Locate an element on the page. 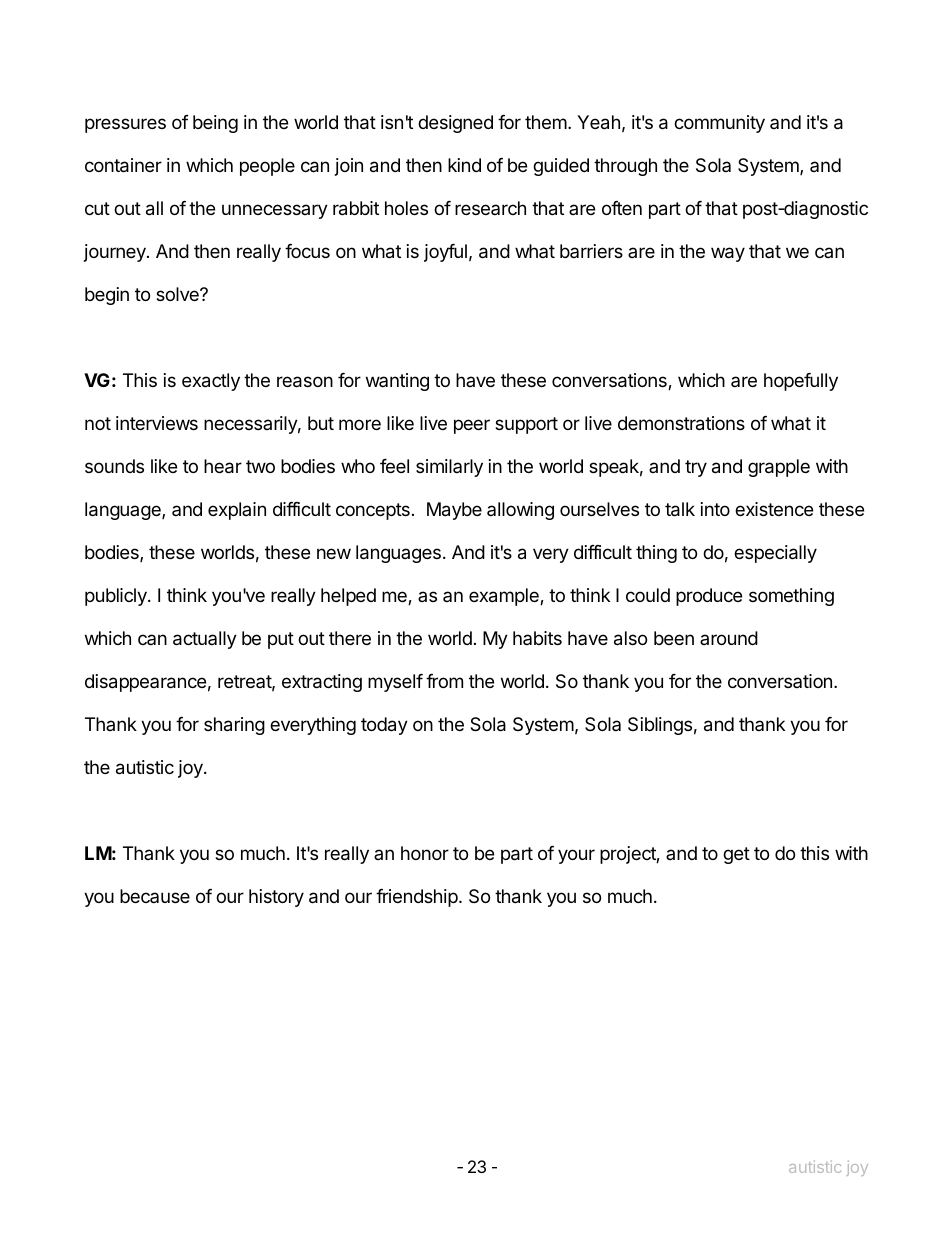 Image resolution: width=952 pixels, height=1233 pixels. kind is located at coordinates (464, 165).
